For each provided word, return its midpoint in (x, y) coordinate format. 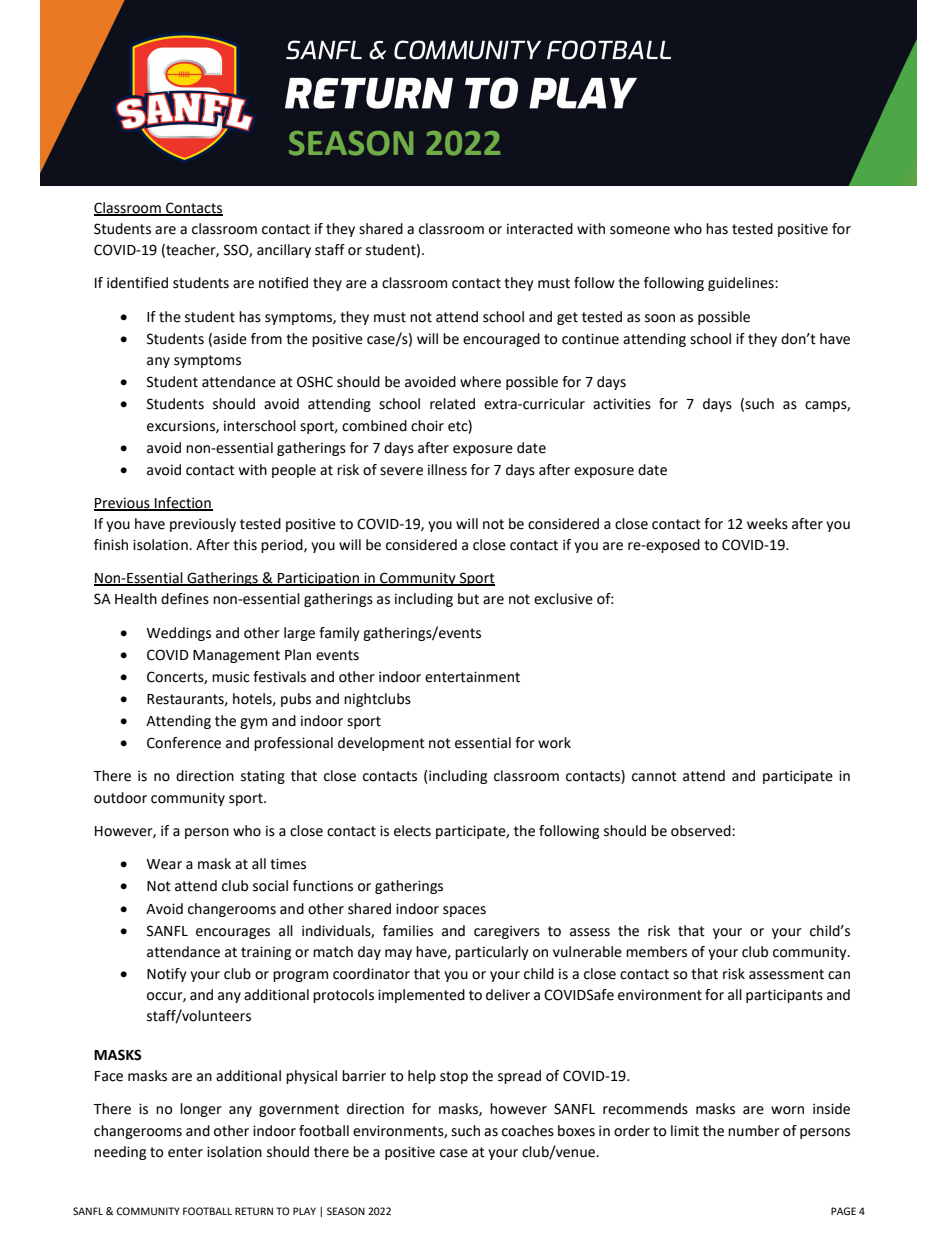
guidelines (742, 284)
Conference (184, 743)
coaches (528, 1131)
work (554, 743)
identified (137, 283)
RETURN (254, 1211)
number (754, 1131)
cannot (654, 776)
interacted (540, 229)
